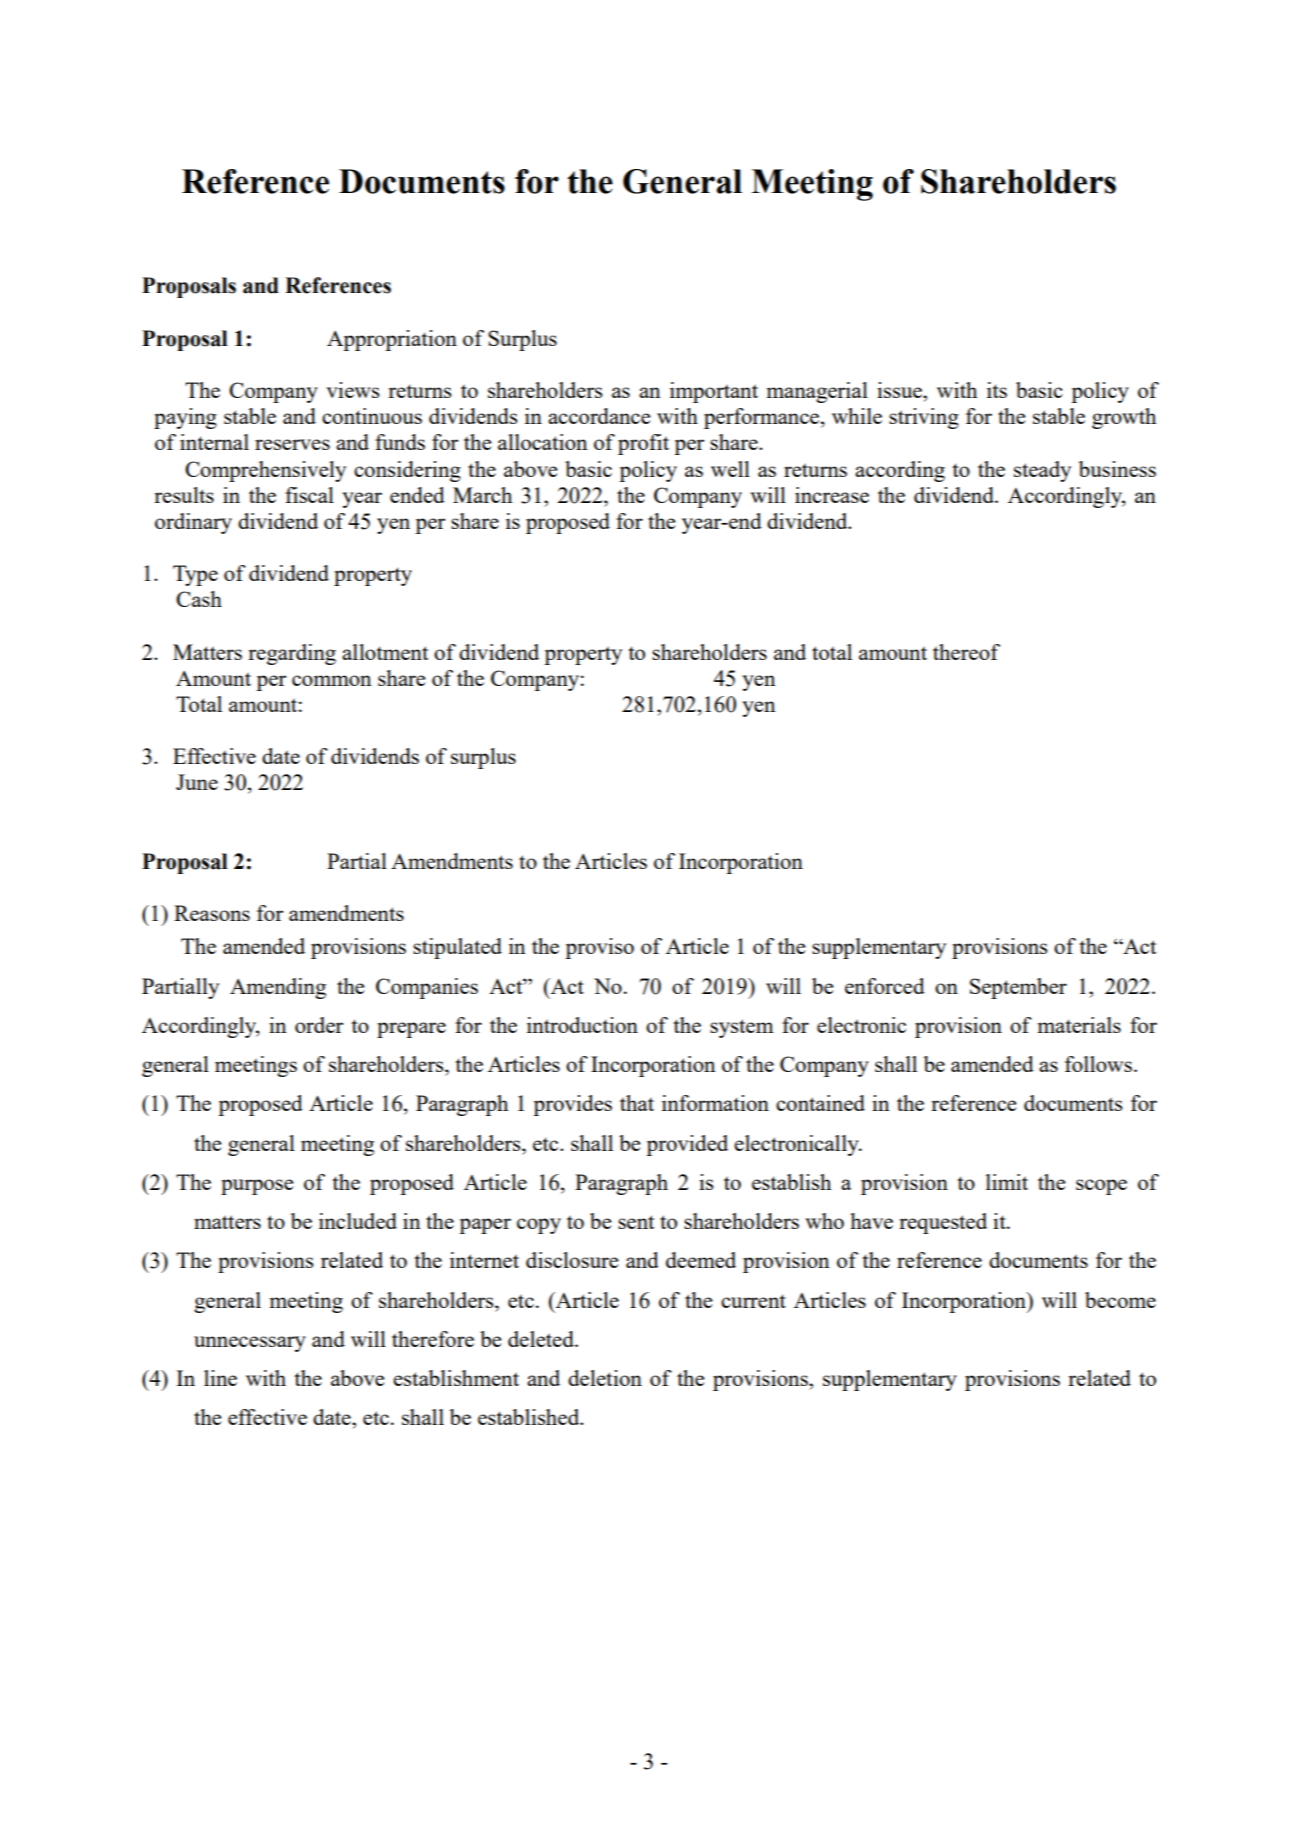 Image resolution: width=1298 pixels, height=1836 pixels. I want to click on Reasons, so click(212, 913).
